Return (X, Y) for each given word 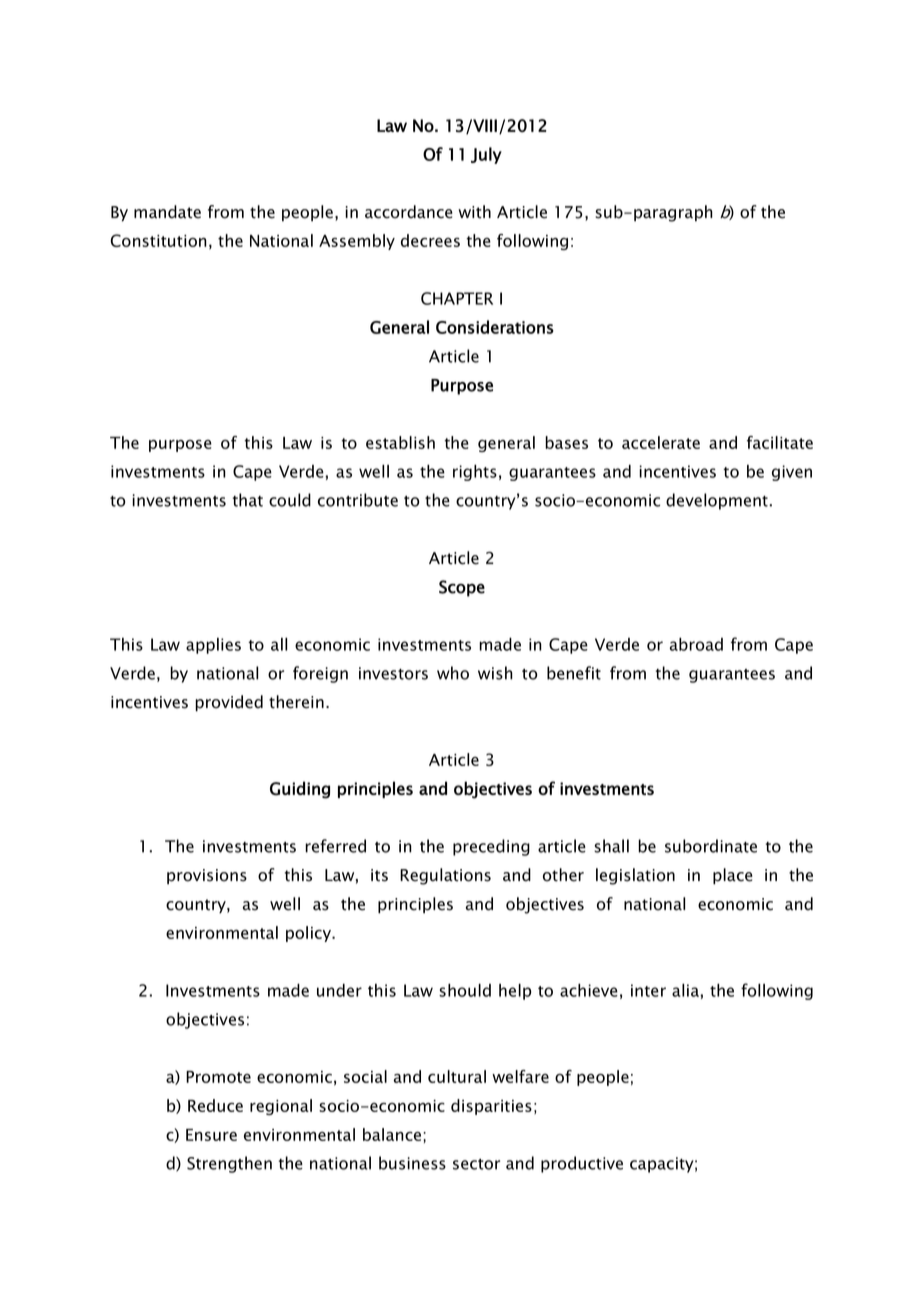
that (248, 500)
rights (475, 473)
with (474, 212)
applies (213, 646)
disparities (491, 1107)
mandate (167, 212)
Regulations (445, 876)
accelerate (661, 442)
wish (495, 673)
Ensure (211, 1135)
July (486, 155)
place (733, 876)
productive (582, 1164)
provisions (207, 876)
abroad (696, 644)
